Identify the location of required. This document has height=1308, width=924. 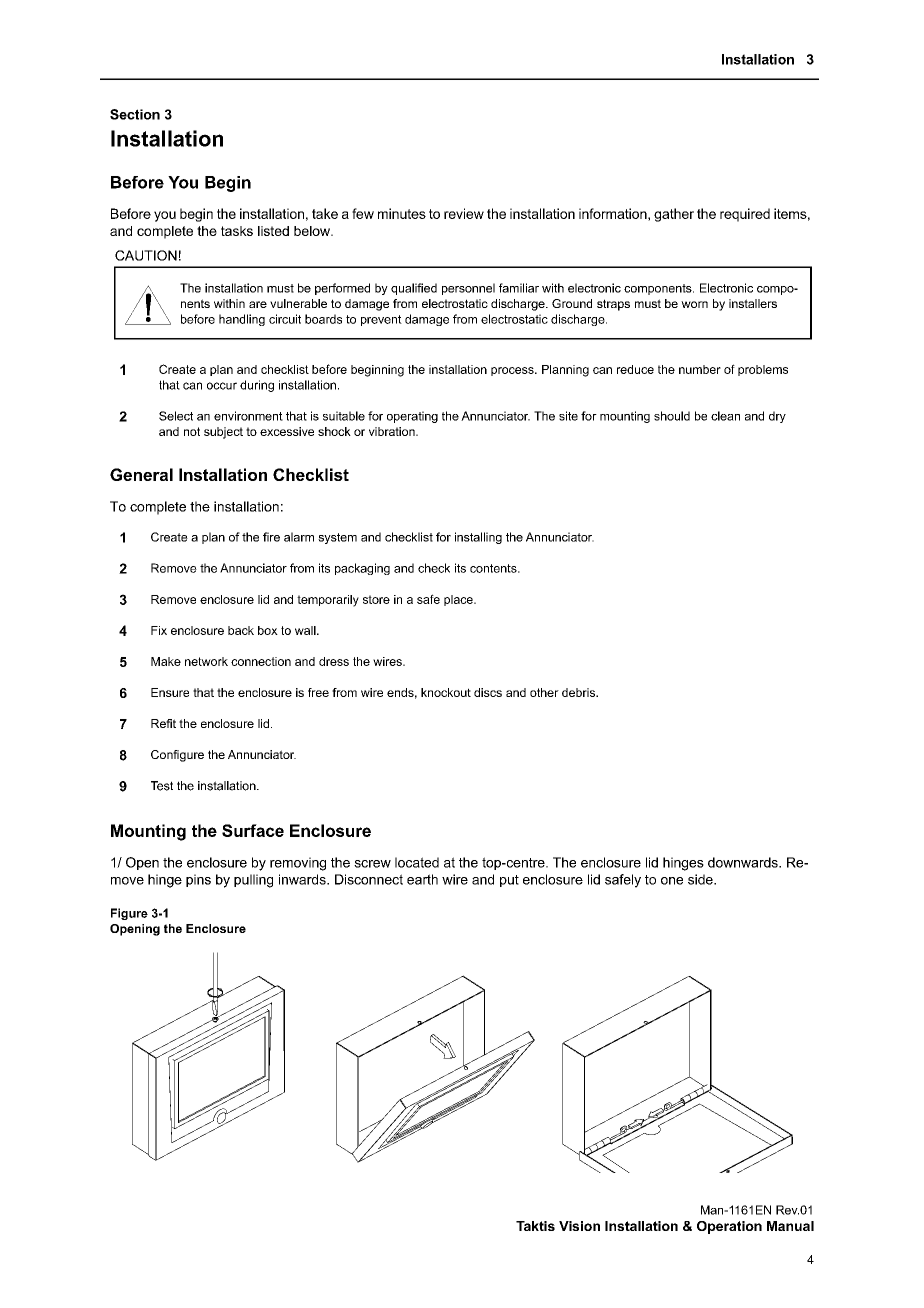
(745, 215).
